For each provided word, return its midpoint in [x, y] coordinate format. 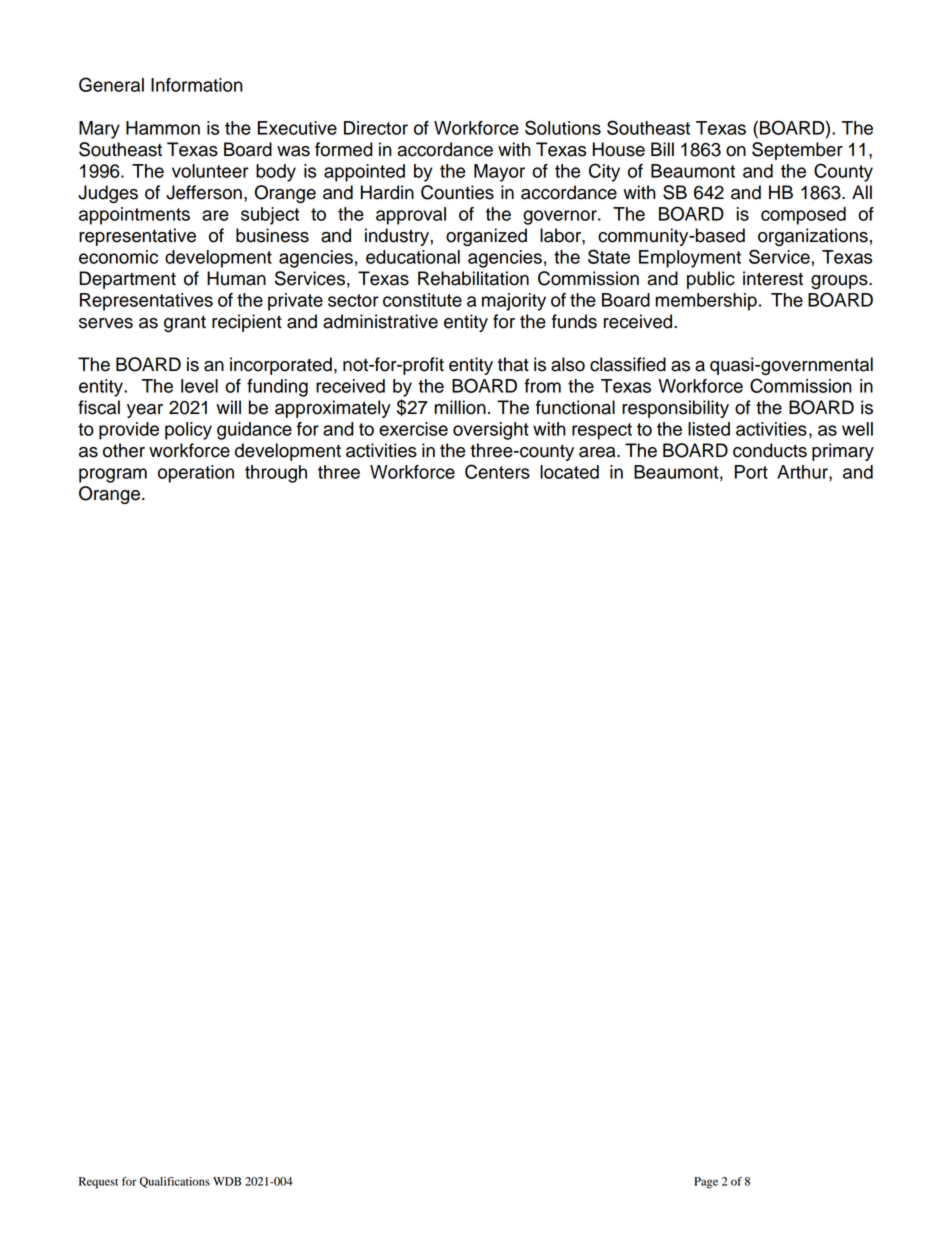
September [797, 151]
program [113, 475]
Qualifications [175, 1182]
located [569, 472]
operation [196, 474]
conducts [770, 450]
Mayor [499, 173]
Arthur [803, 473]
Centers [497, 471]
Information [197, 85]
